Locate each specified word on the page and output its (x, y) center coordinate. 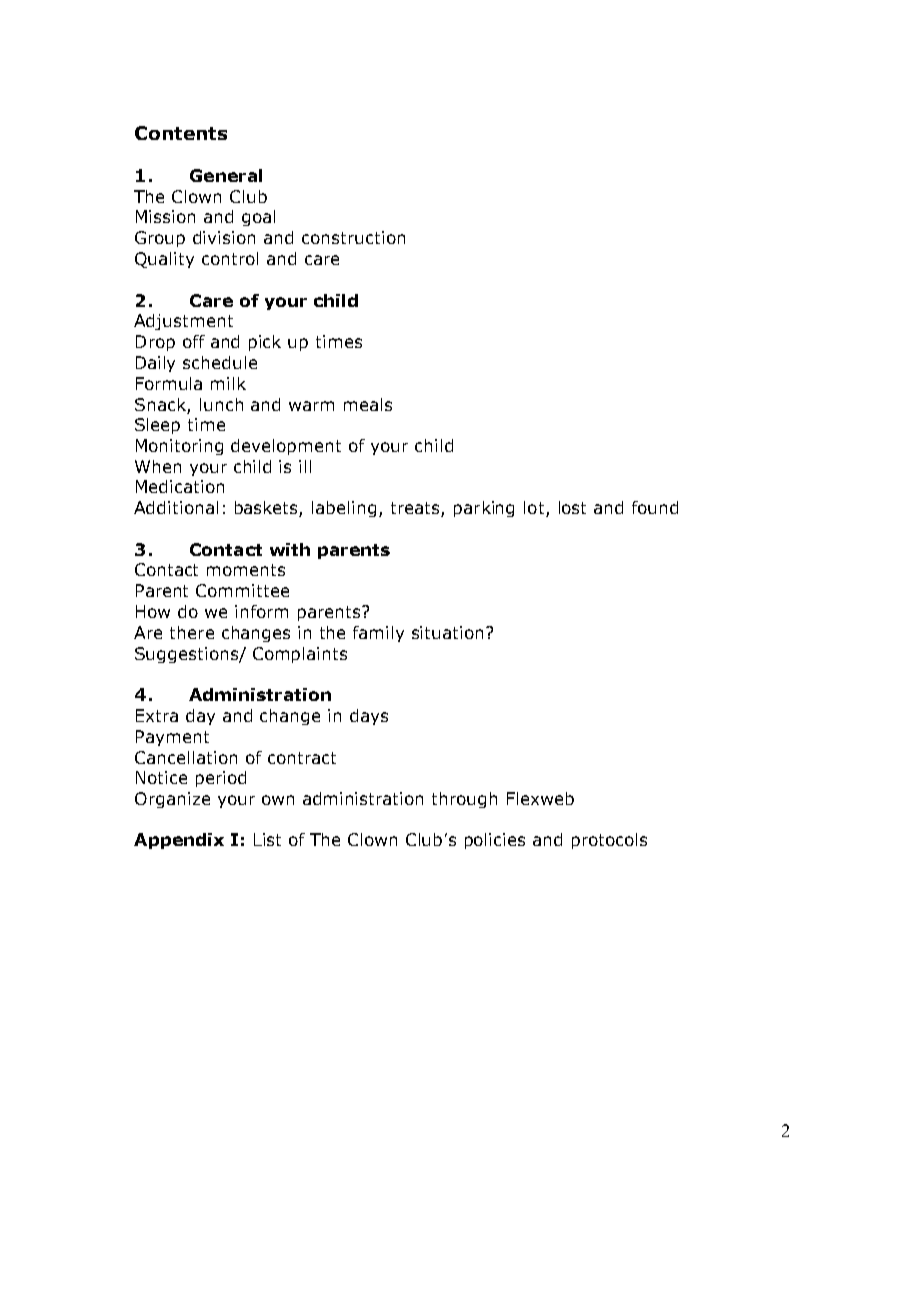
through (464, 800)
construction (353, 237)
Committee (242, 590)
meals (368, 404)
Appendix (179, 841)
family (378, 634)
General (226, 175)
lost (572, 507)
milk (228, 383)
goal (258, 218)
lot (535, 509)
